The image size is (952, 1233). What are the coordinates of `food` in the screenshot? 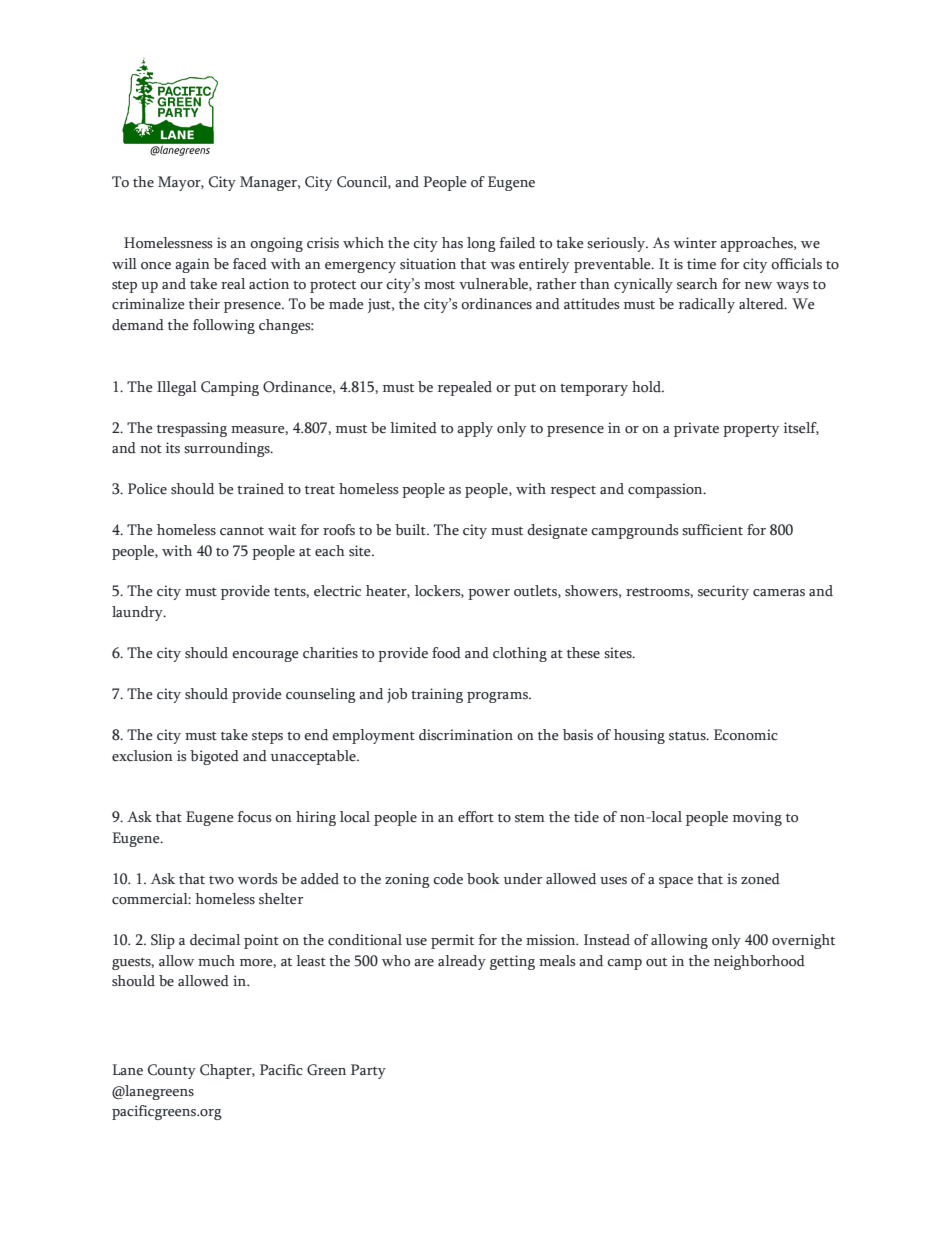 It's located at (446, 653).
